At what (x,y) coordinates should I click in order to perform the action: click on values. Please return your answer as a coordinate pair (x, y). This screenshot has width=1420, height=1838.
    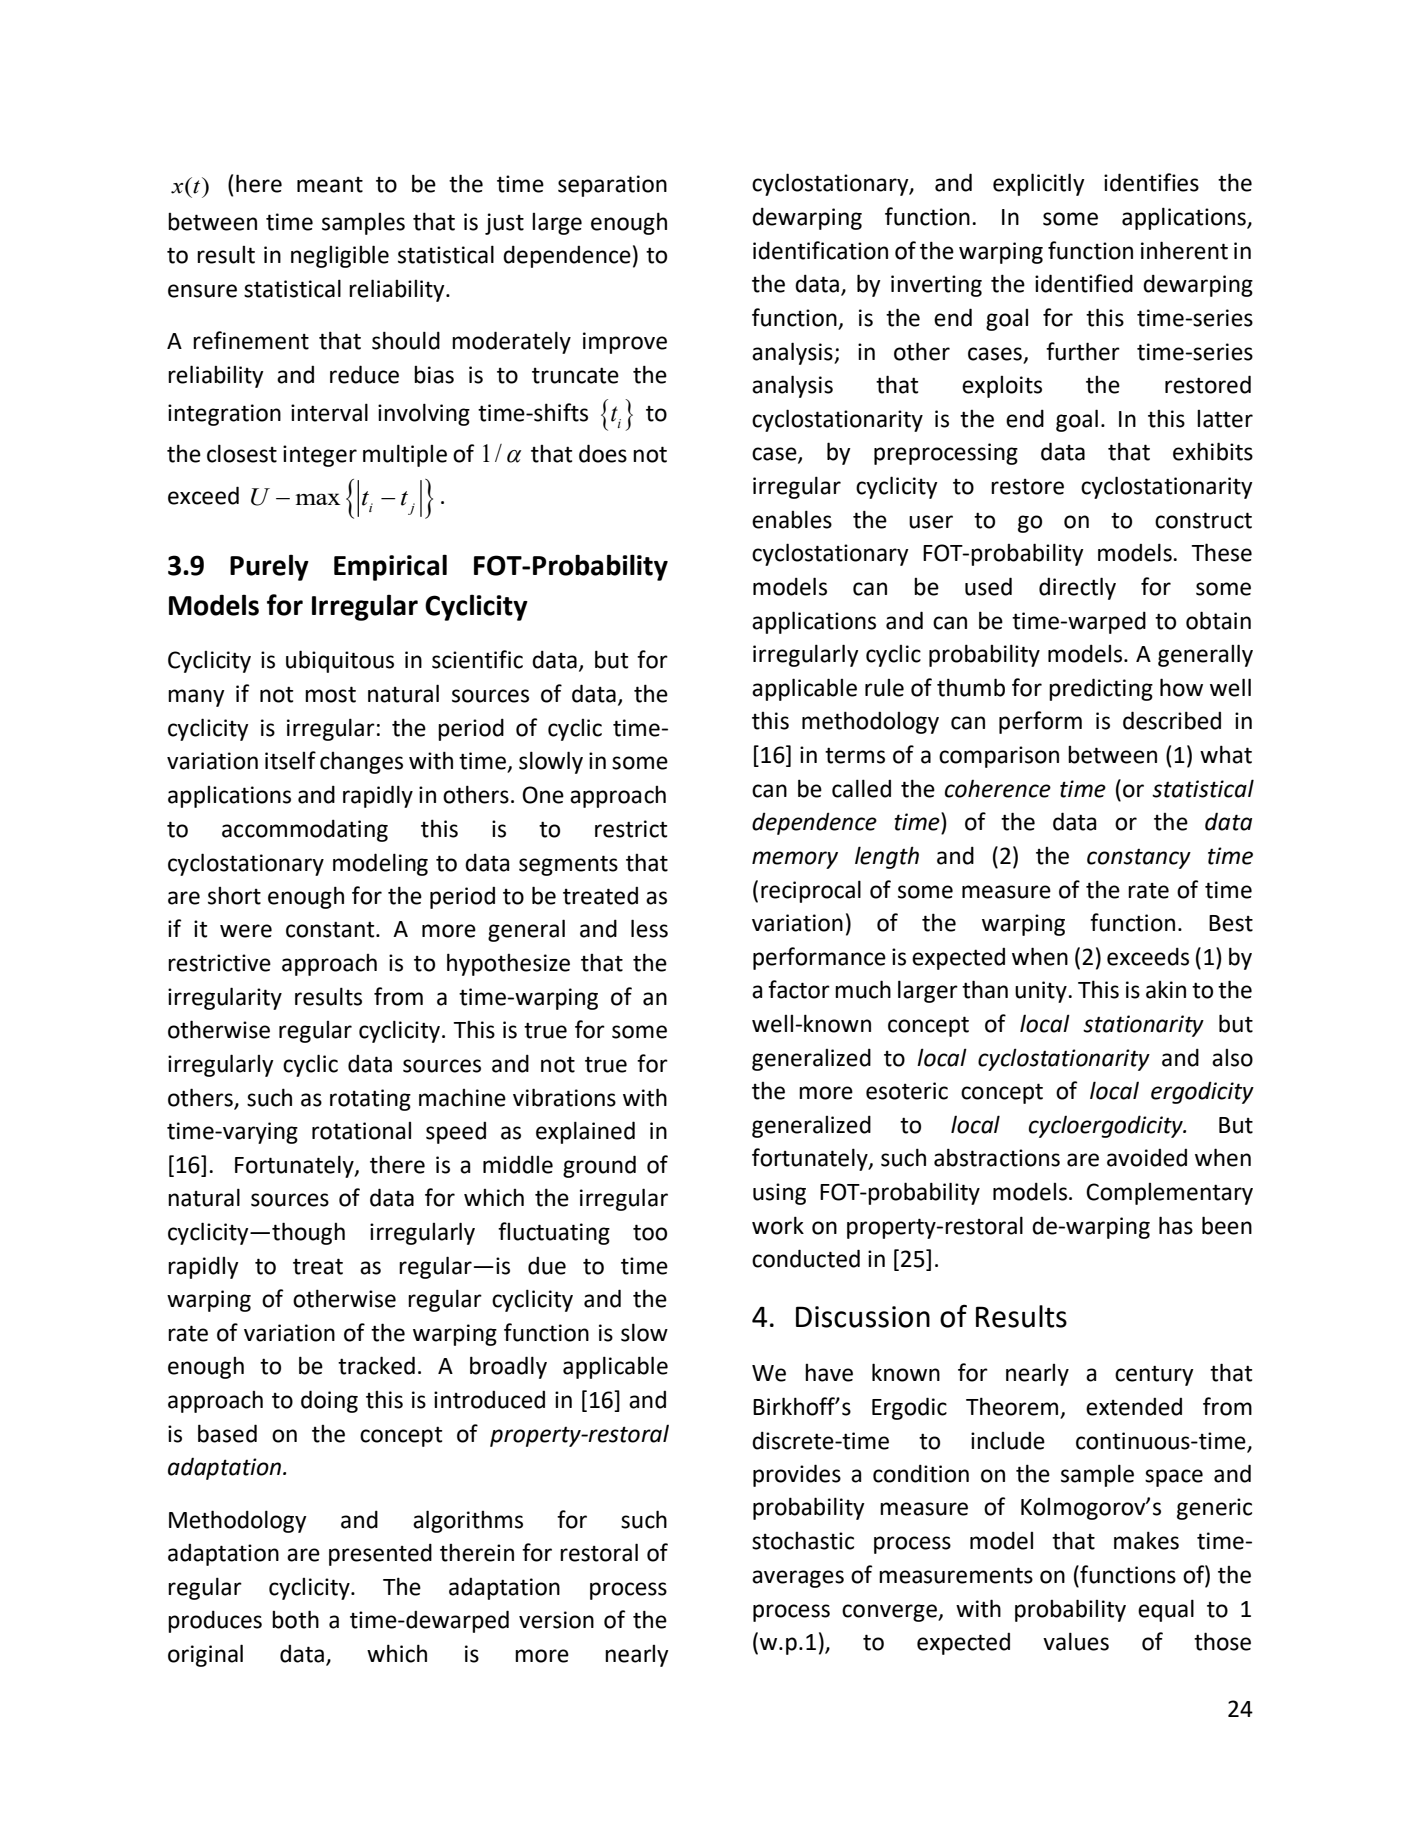
    Looking at the image, I should click on (1076, 1641).
